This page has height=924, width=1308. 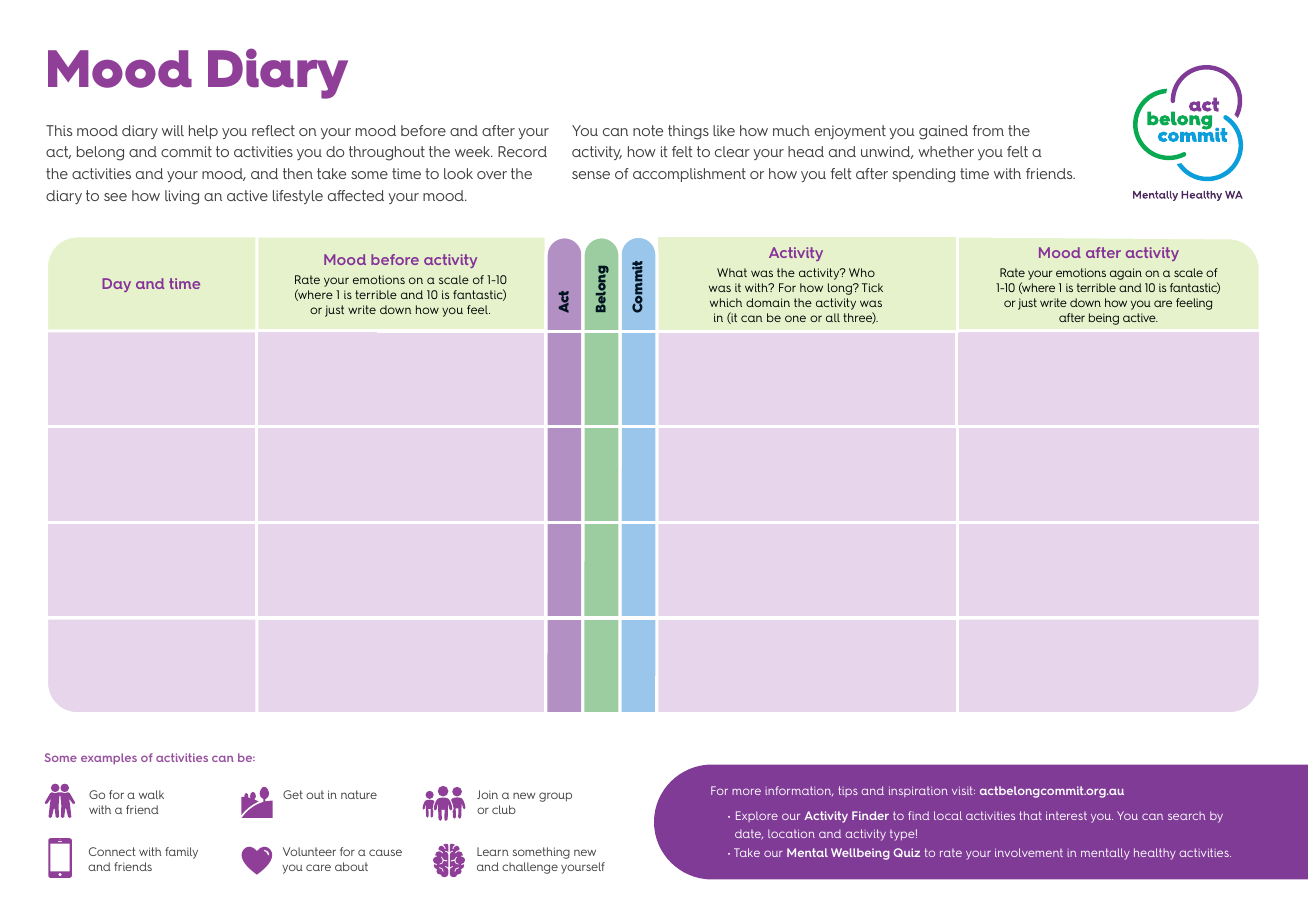 I want to click on Day, so click(x=116, y=285).
